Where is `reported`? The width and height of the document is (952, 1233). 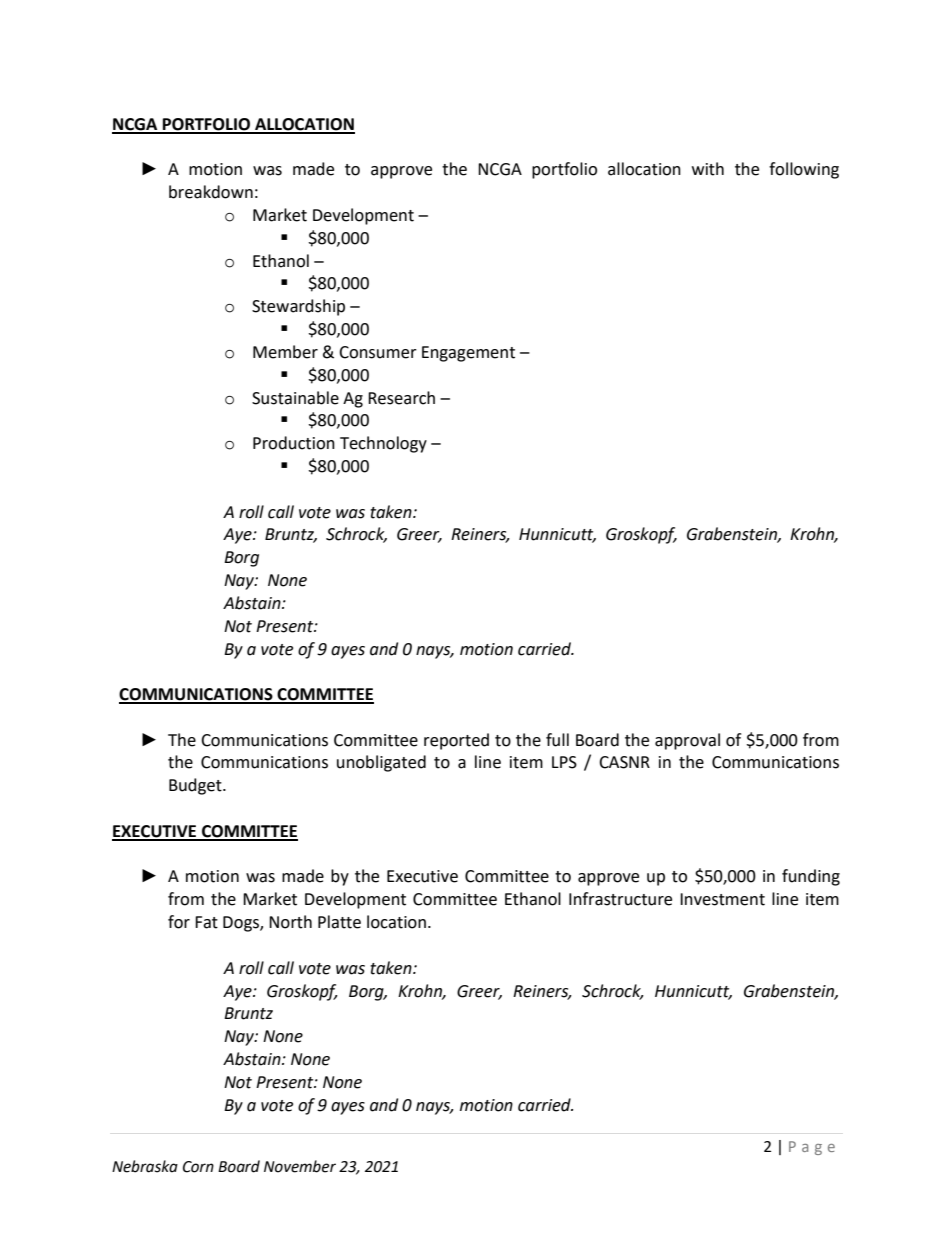 reported is located at coordinates (456, 741).
